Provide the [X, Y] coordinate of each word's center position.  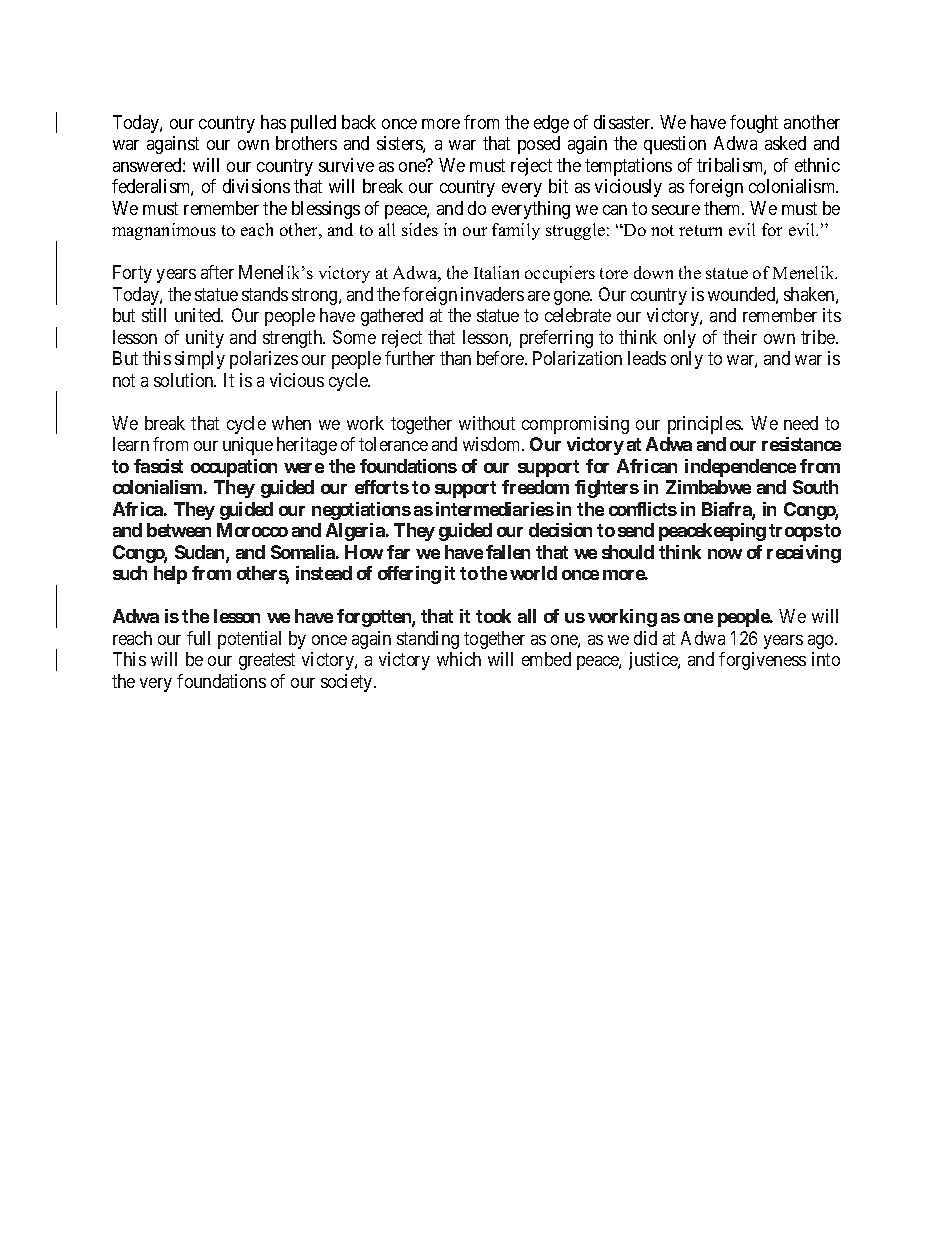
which [459, 659]
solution [185, 380]
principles [705, 425]
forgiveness [762, 661]
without [487, 423]
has [273, 122]
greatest [267, 661]
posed [539, 145]
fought [754, 124]
